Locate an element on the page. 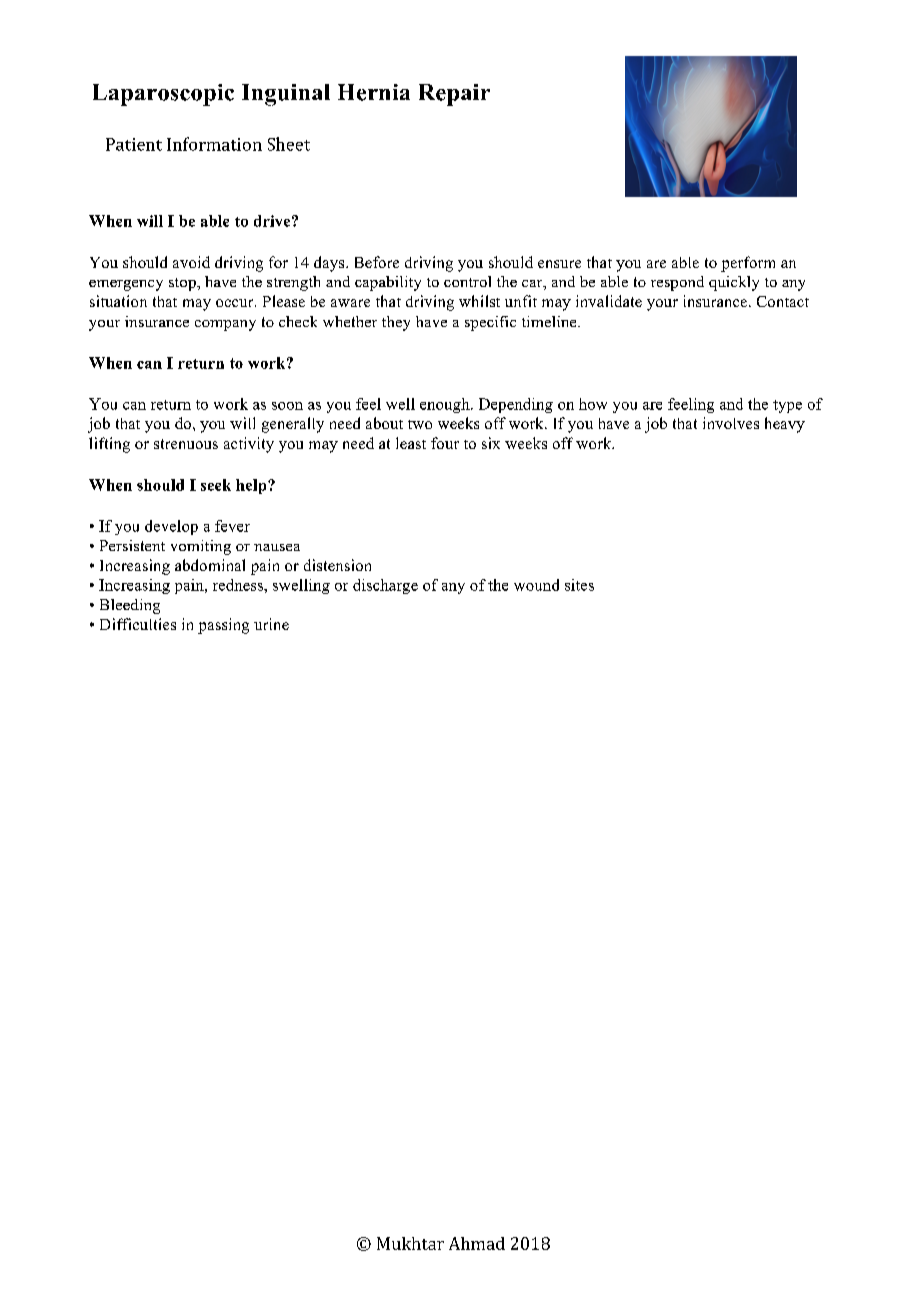 This image has width=924, height=1308. Ahmad is located at coordinates (477, 1243).
